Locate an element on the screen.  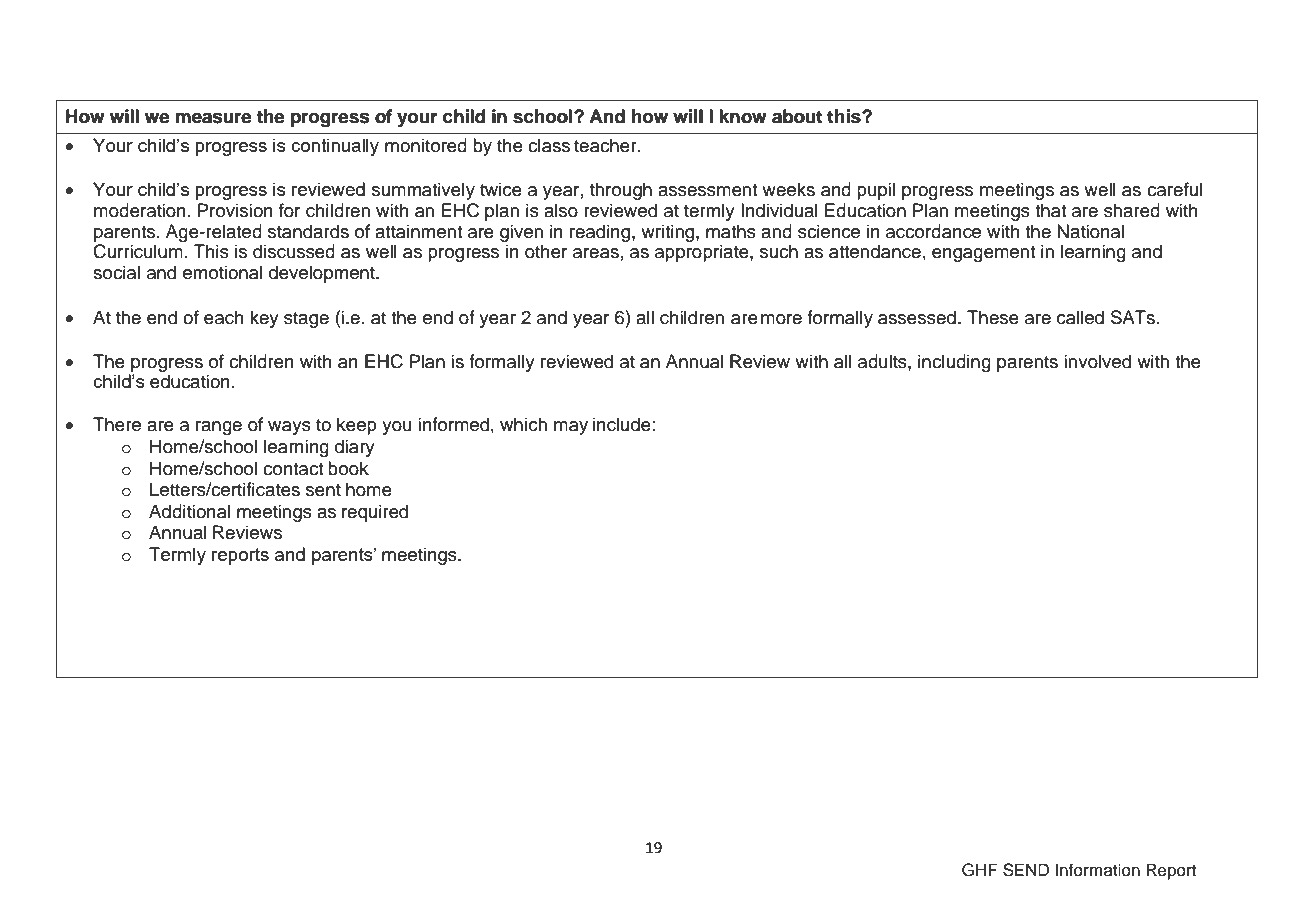
careful is located at coordinates (1174, 189).
